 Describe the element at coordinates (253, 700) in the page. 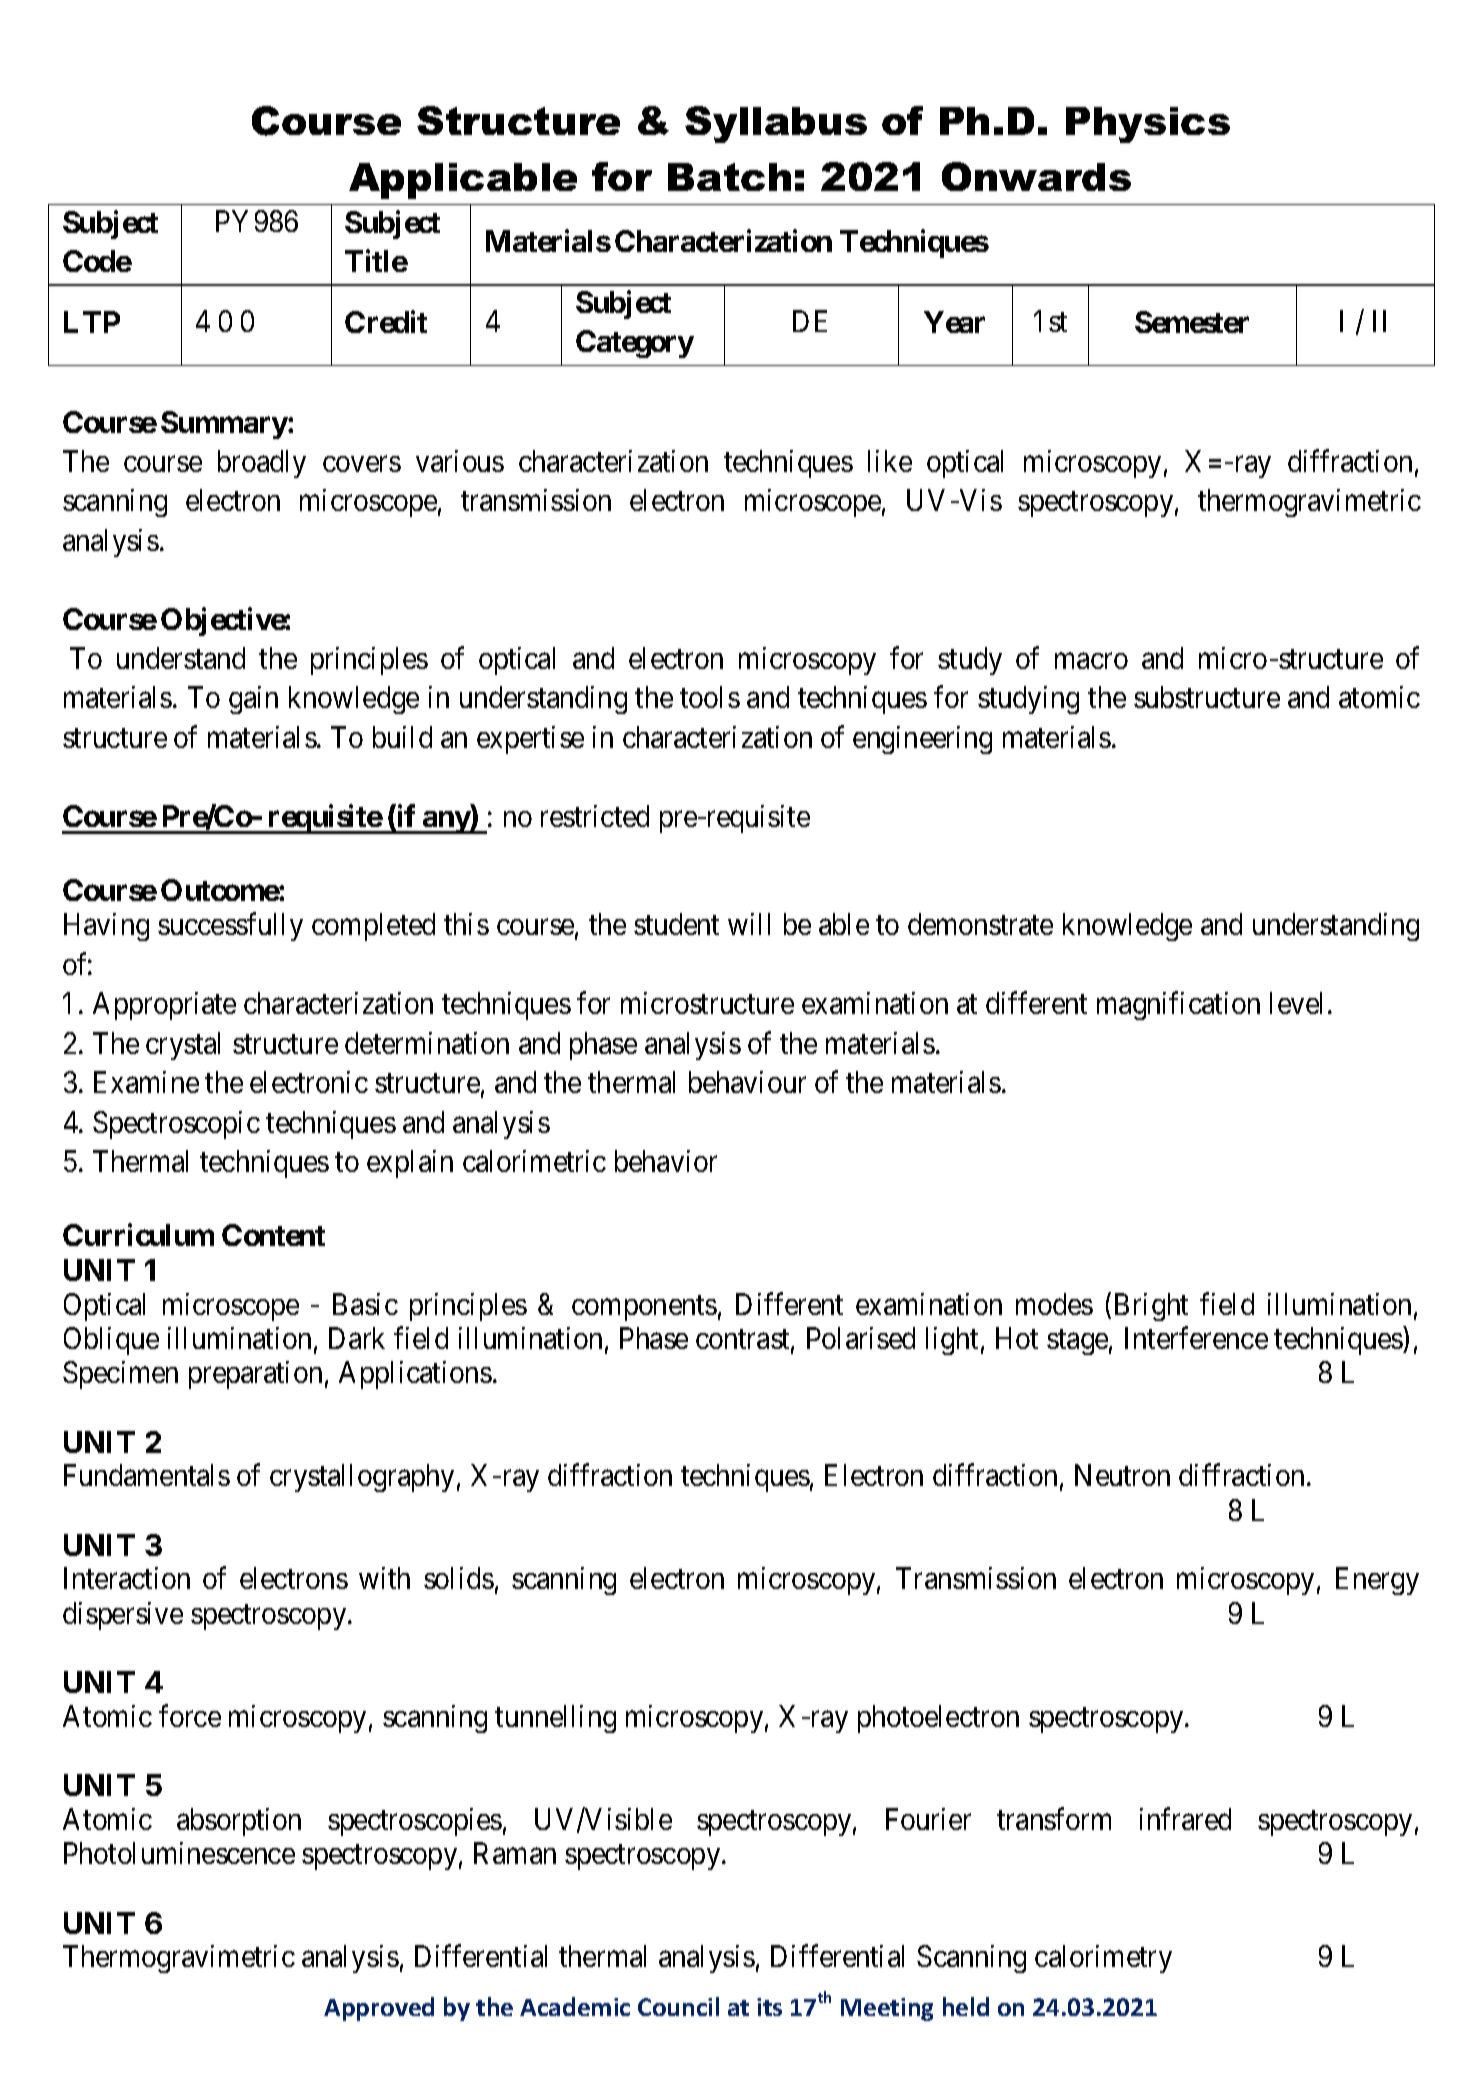

I see `gain` at that location.
